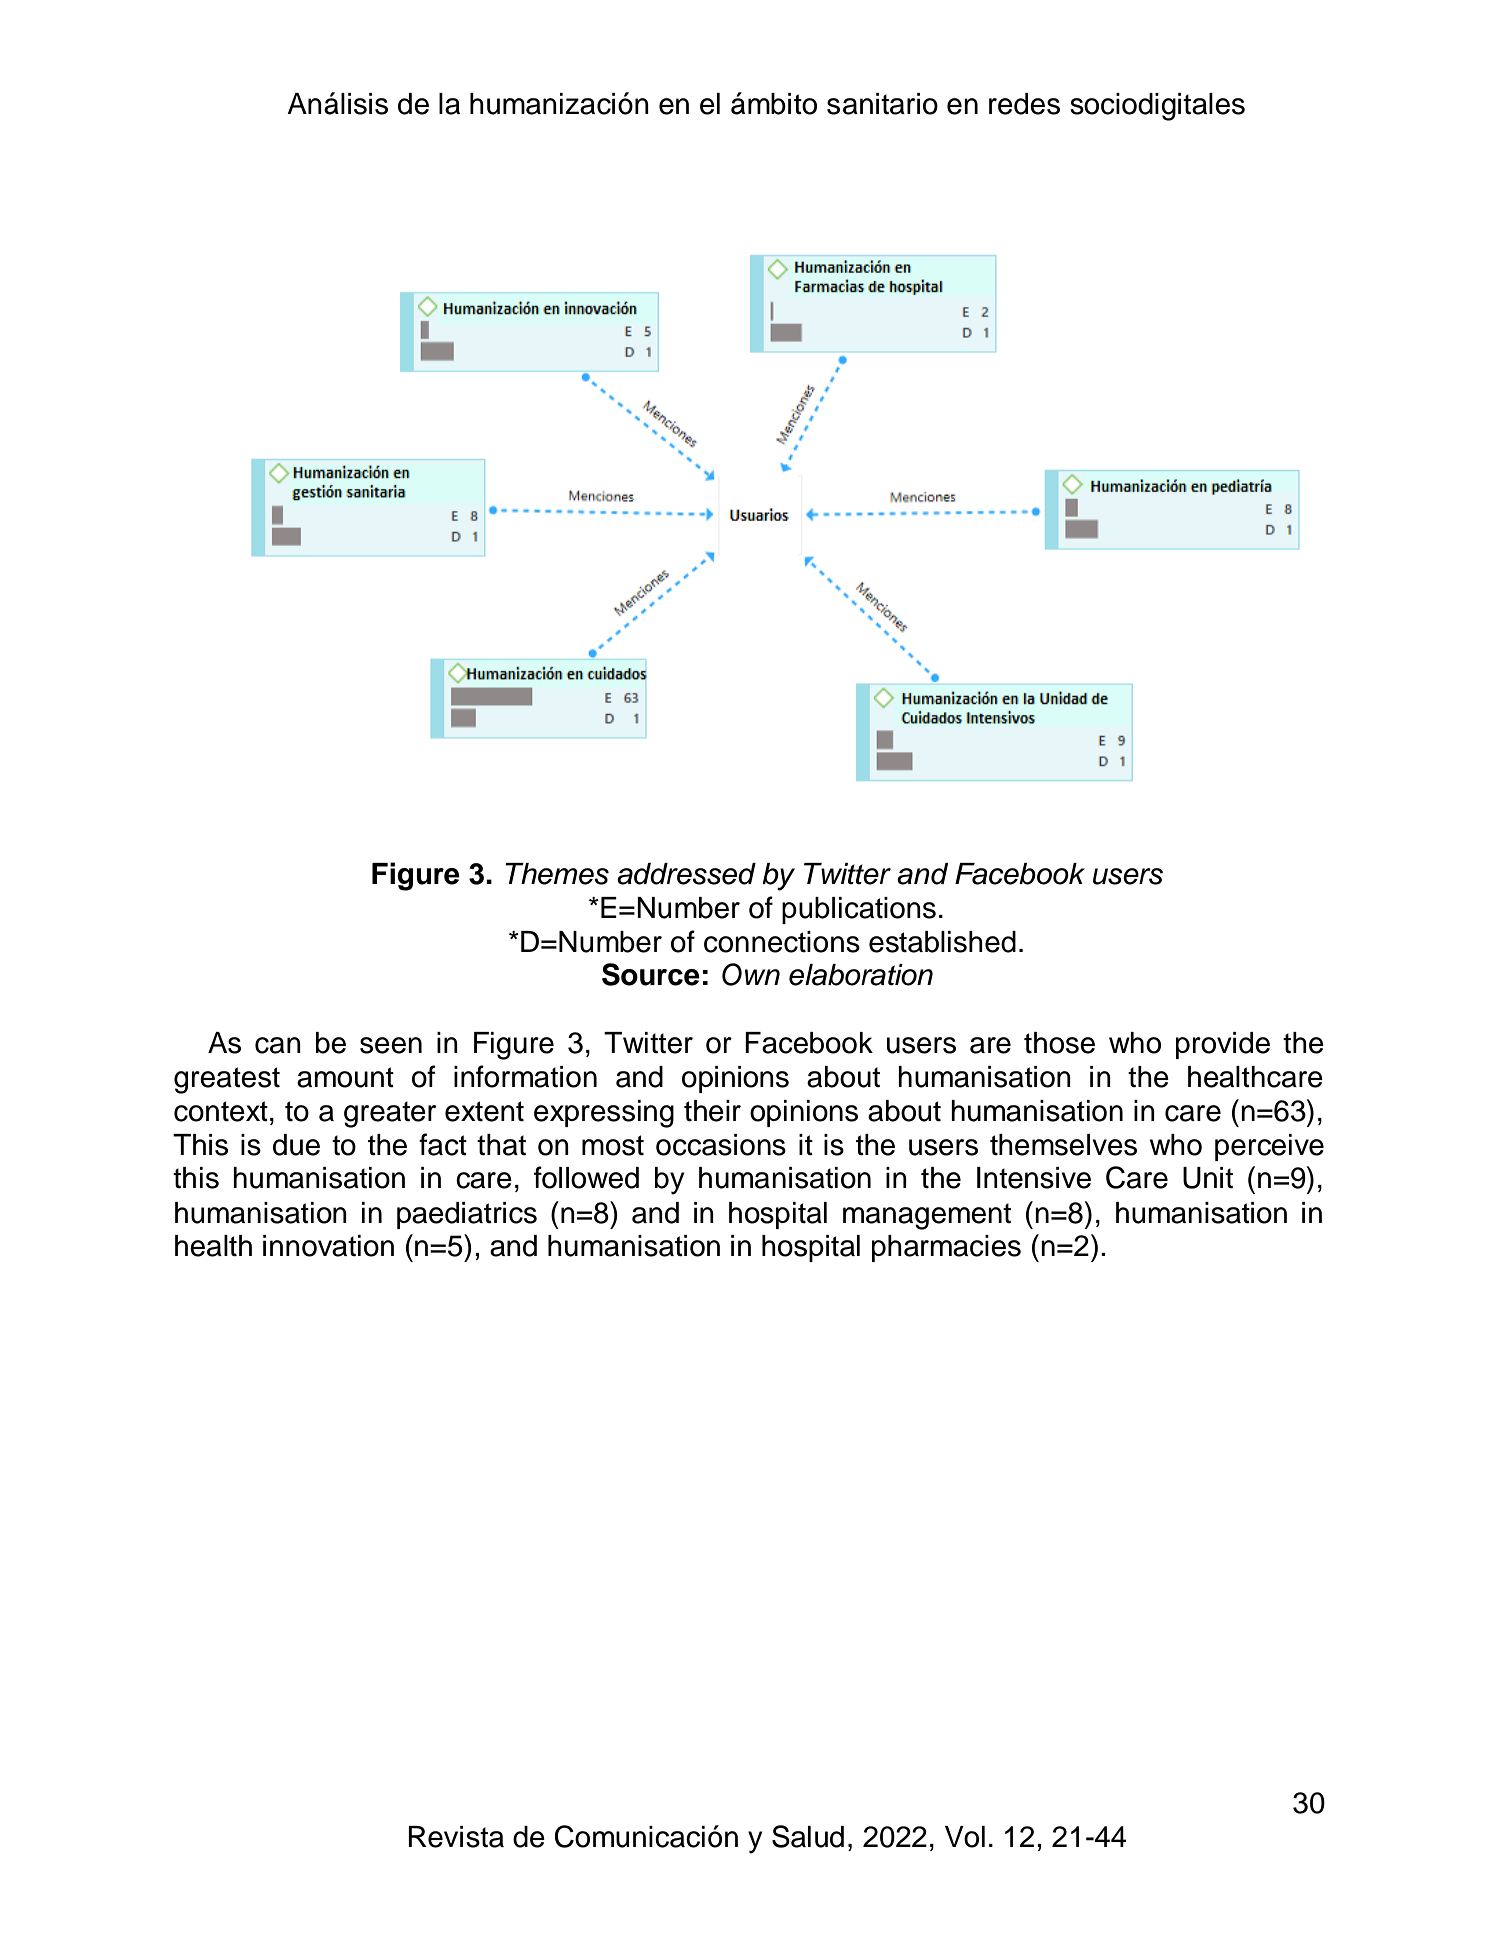  What do you see at coordinates (946, 1248) in the page?
I see `pharmacies` at bounding box center [946, 1248].
